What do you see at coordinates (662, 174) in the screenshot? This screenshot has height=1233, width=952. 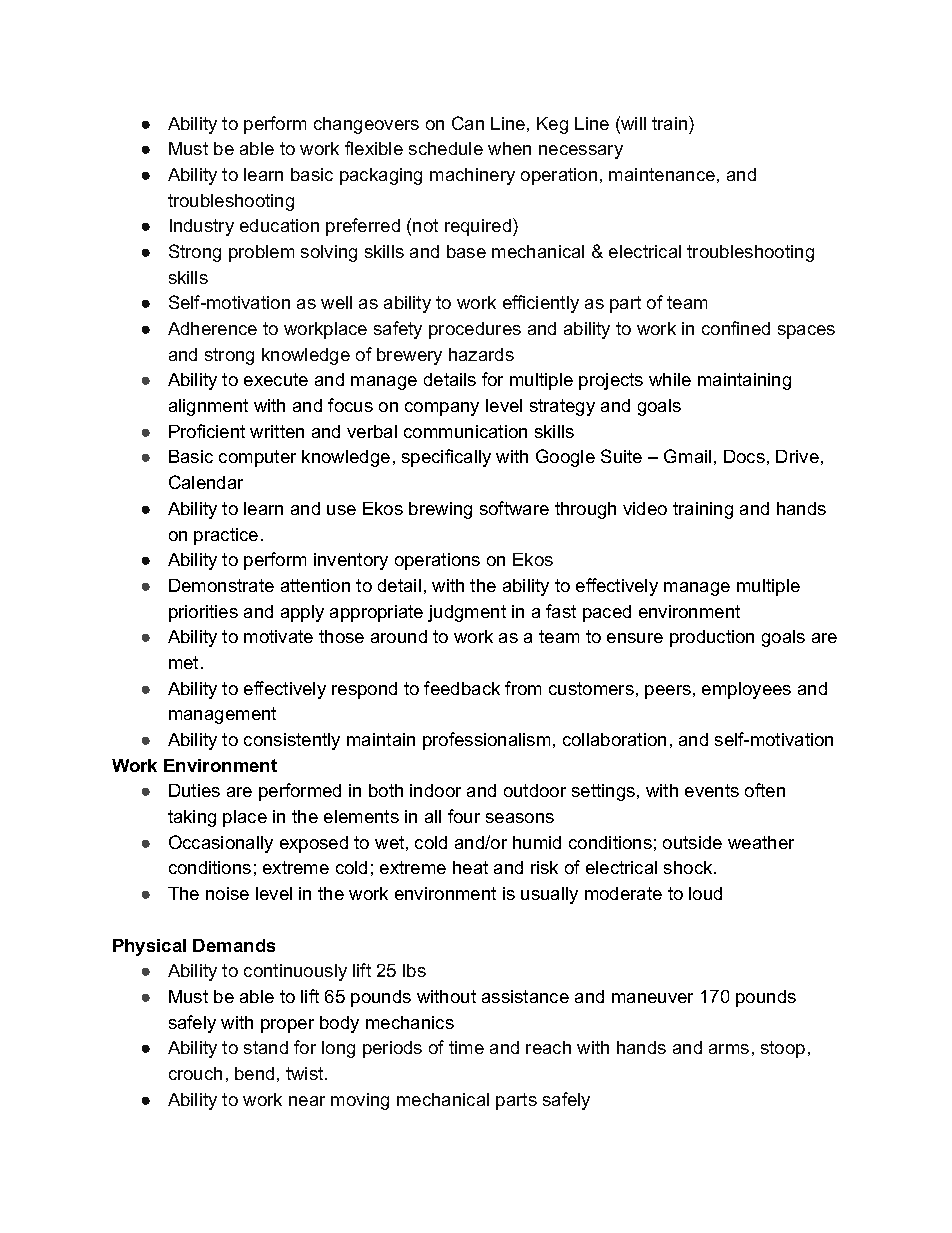 I see `maintenance` at bounding box center [662, 174].
